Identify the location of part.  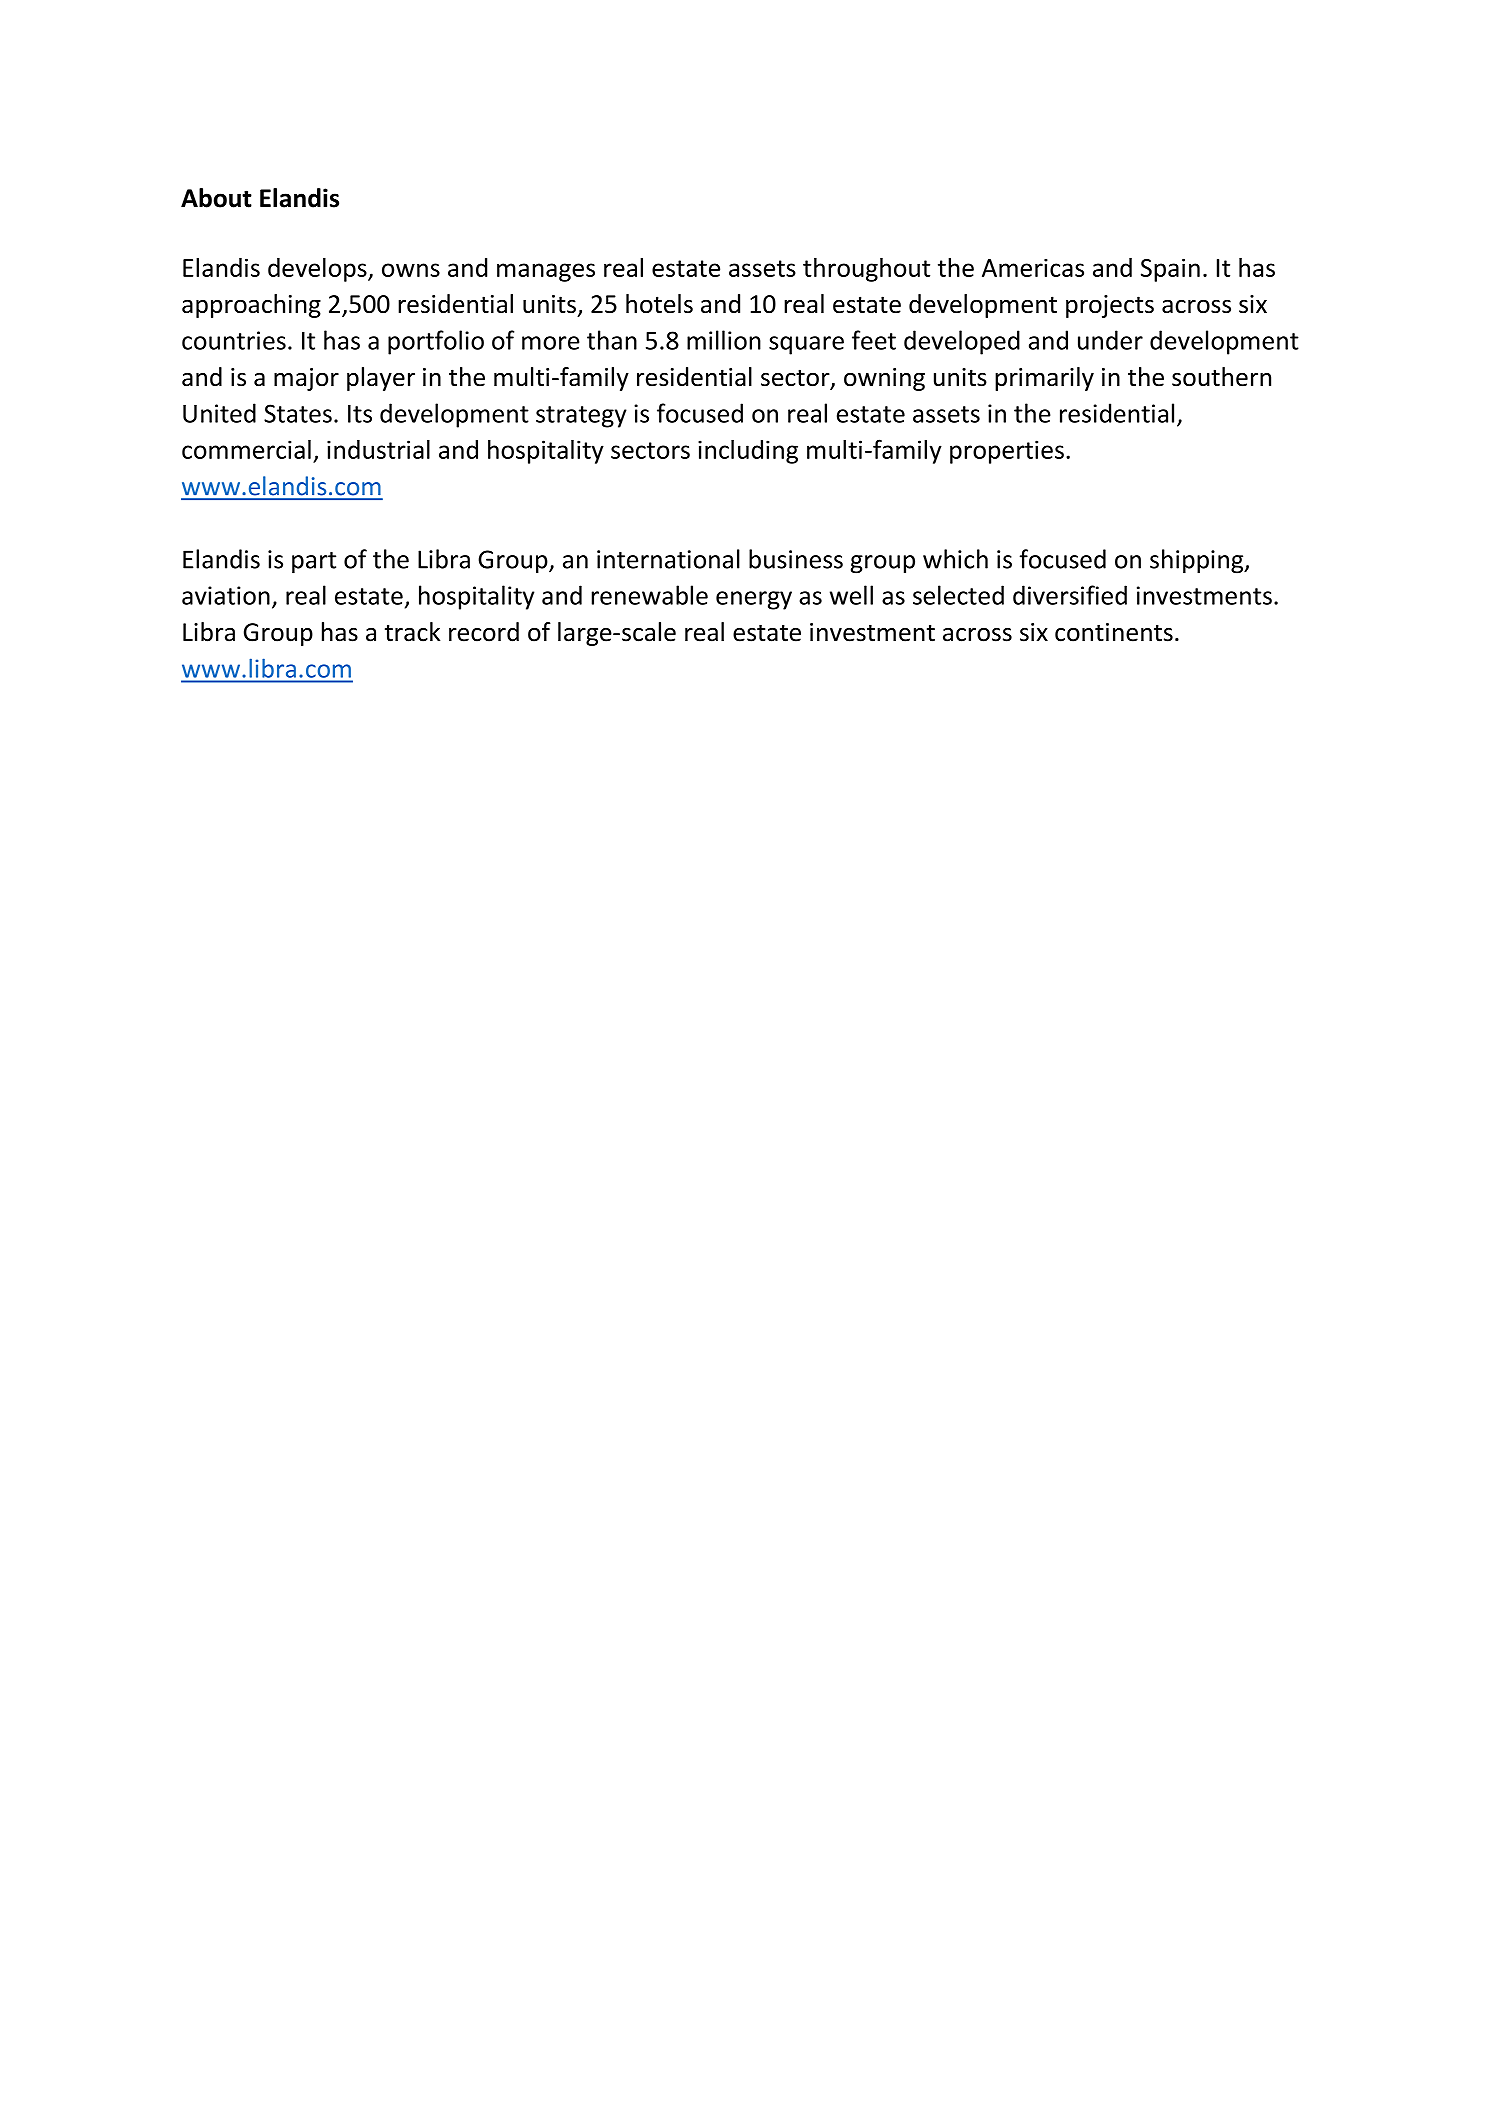
(314, 563).
